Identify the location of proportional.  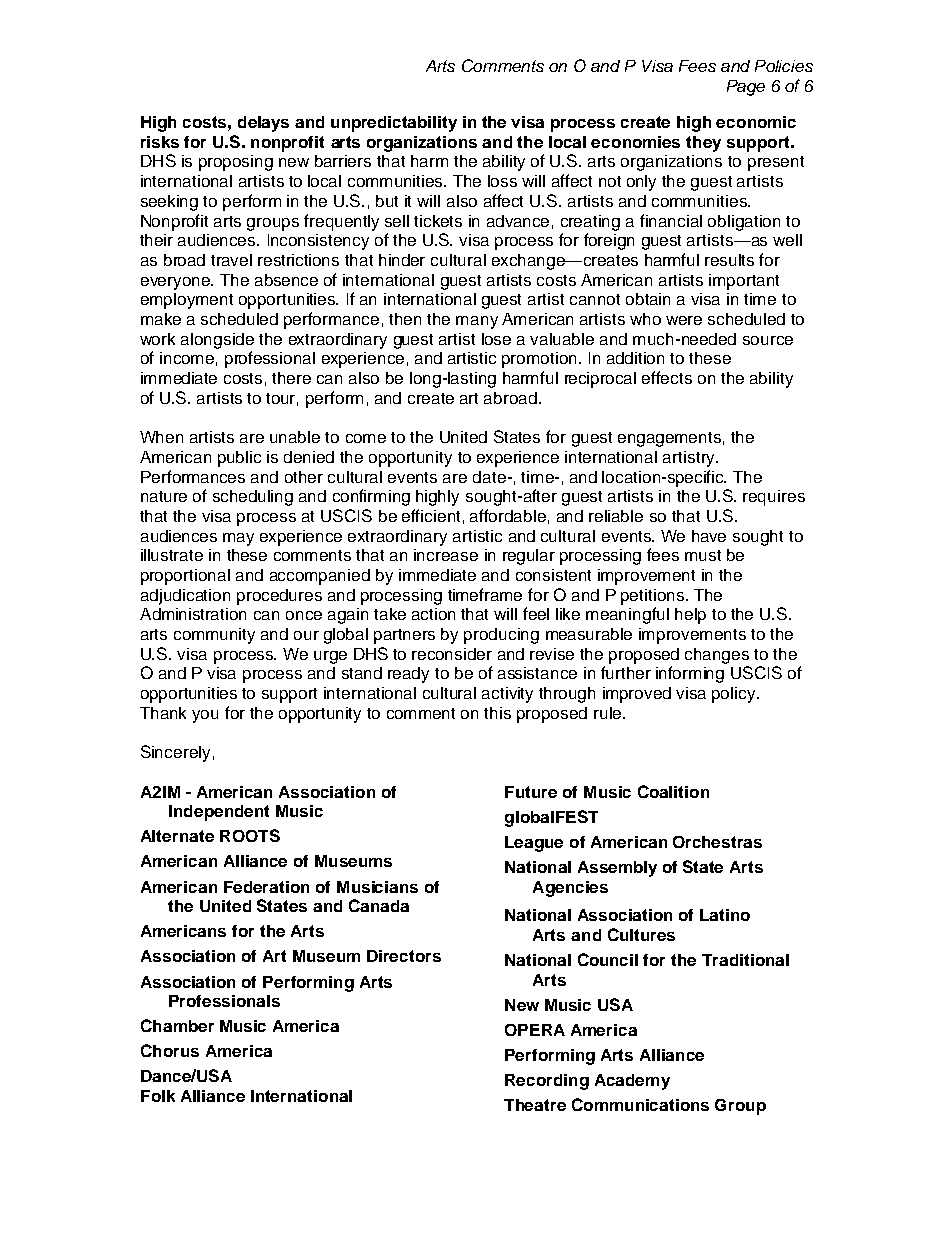
(185, 577).
